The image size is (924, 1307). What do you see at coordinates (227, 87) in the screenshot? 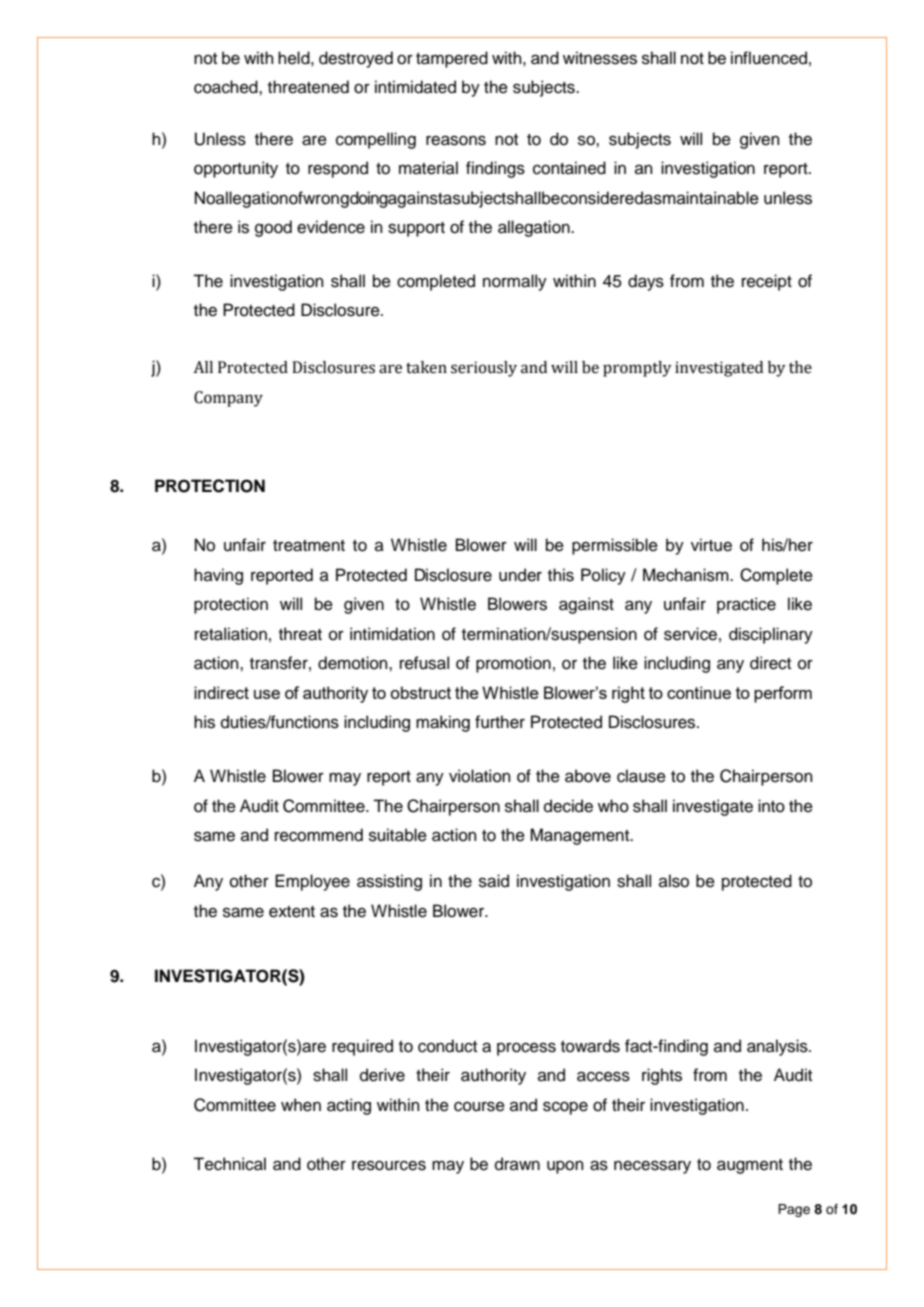
I see `coached` at bounding box center [227, 87].
